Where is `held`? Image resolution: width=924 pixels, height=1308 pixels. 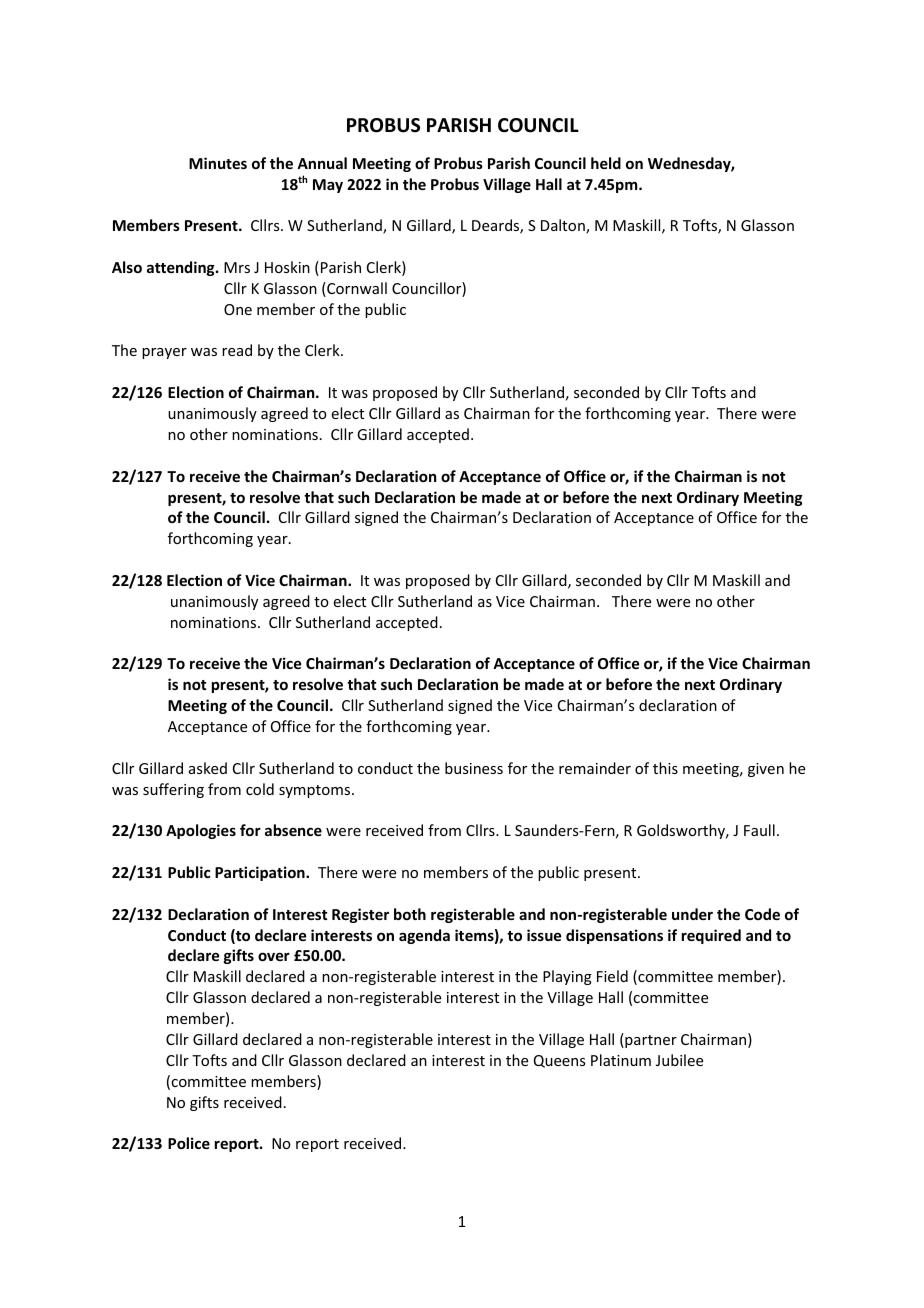 held is located at coordinates (606, 163).
